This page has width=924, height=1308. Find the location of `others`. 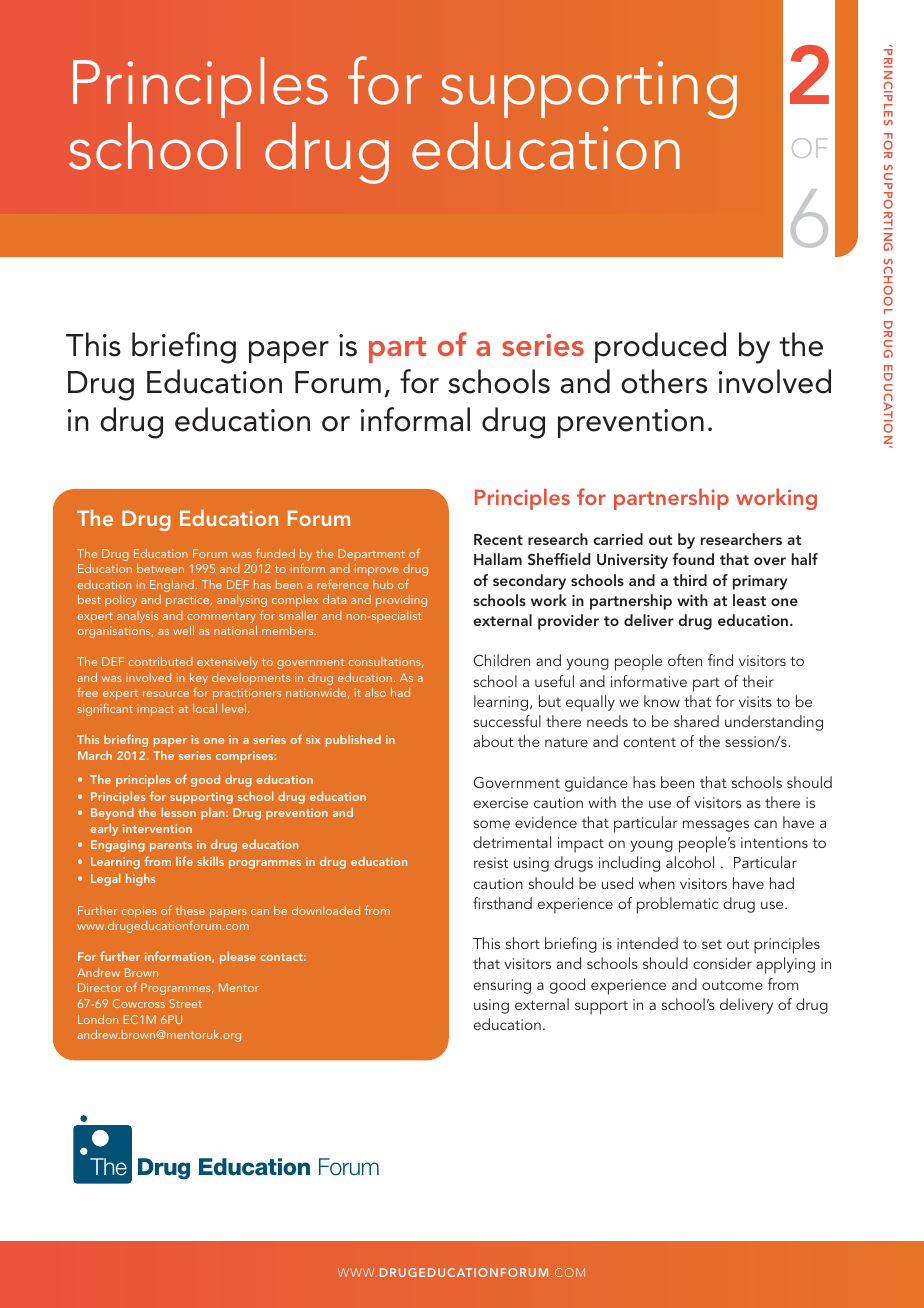

others is located at coordinates (664, 381).
